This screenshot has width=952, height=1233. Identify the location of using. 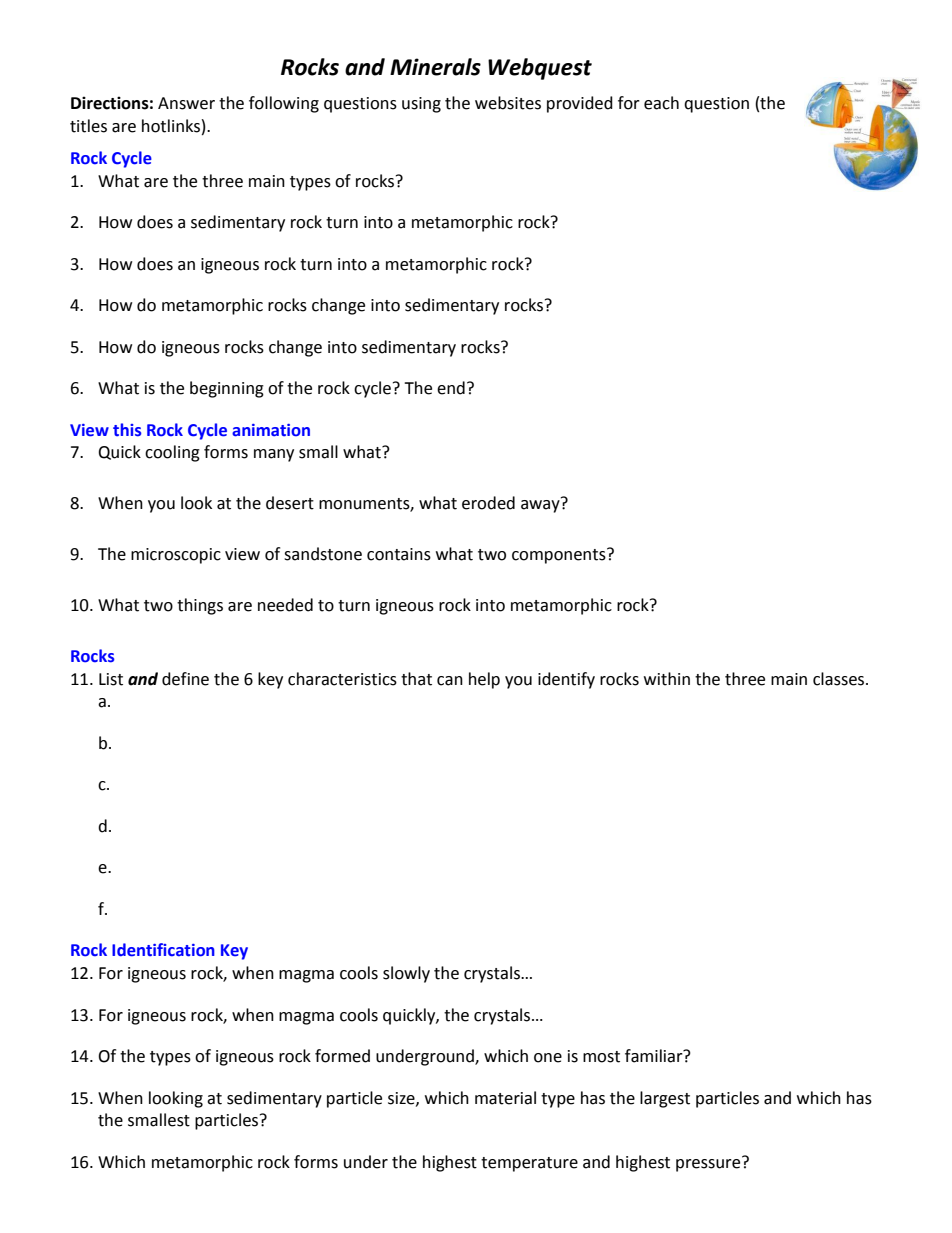
(421, 105).
